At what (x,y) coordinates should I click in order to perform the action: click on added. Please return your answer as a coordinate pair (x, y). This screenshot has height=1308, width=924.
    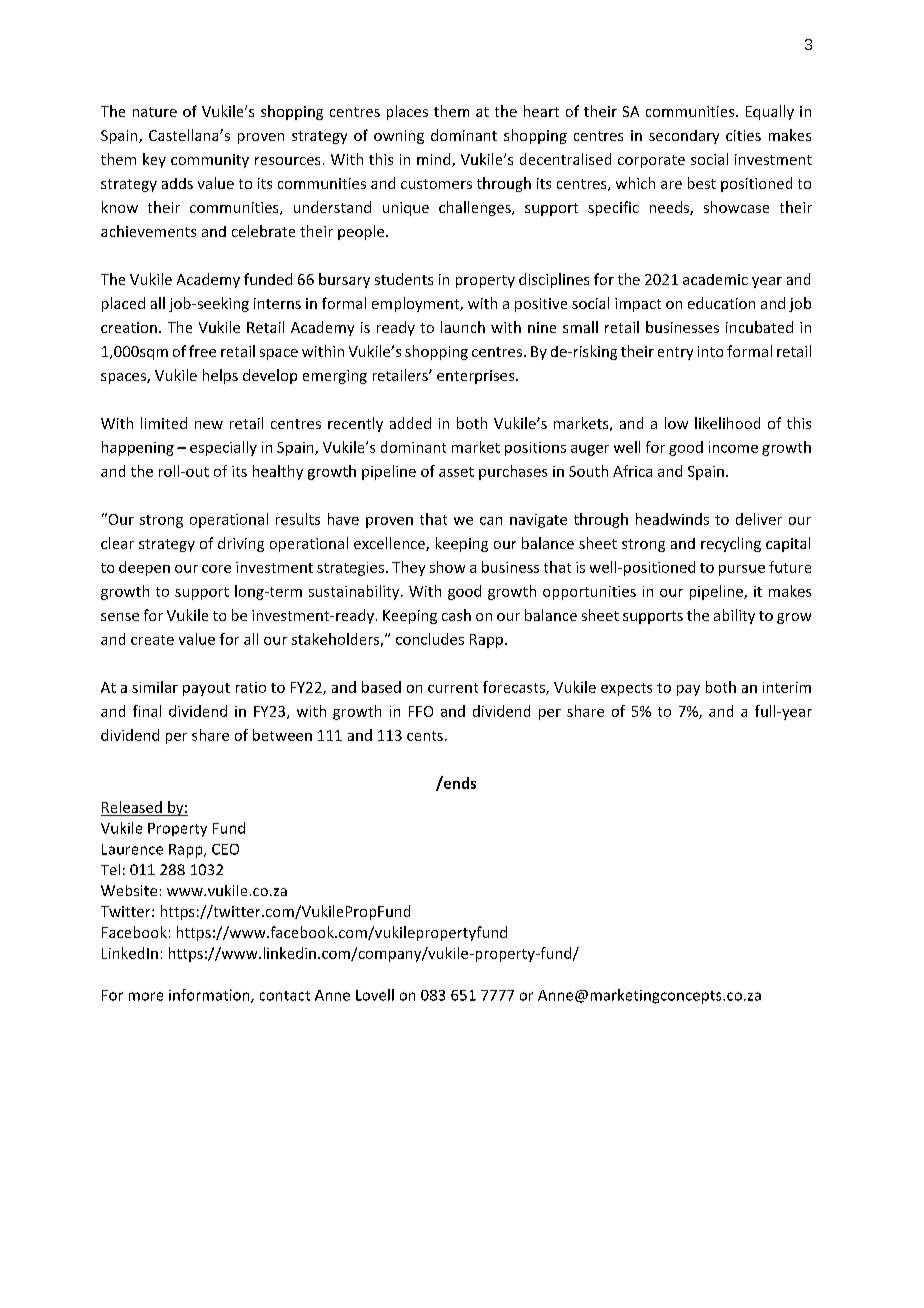
    Looking at the image, I should click on (410, 423).
